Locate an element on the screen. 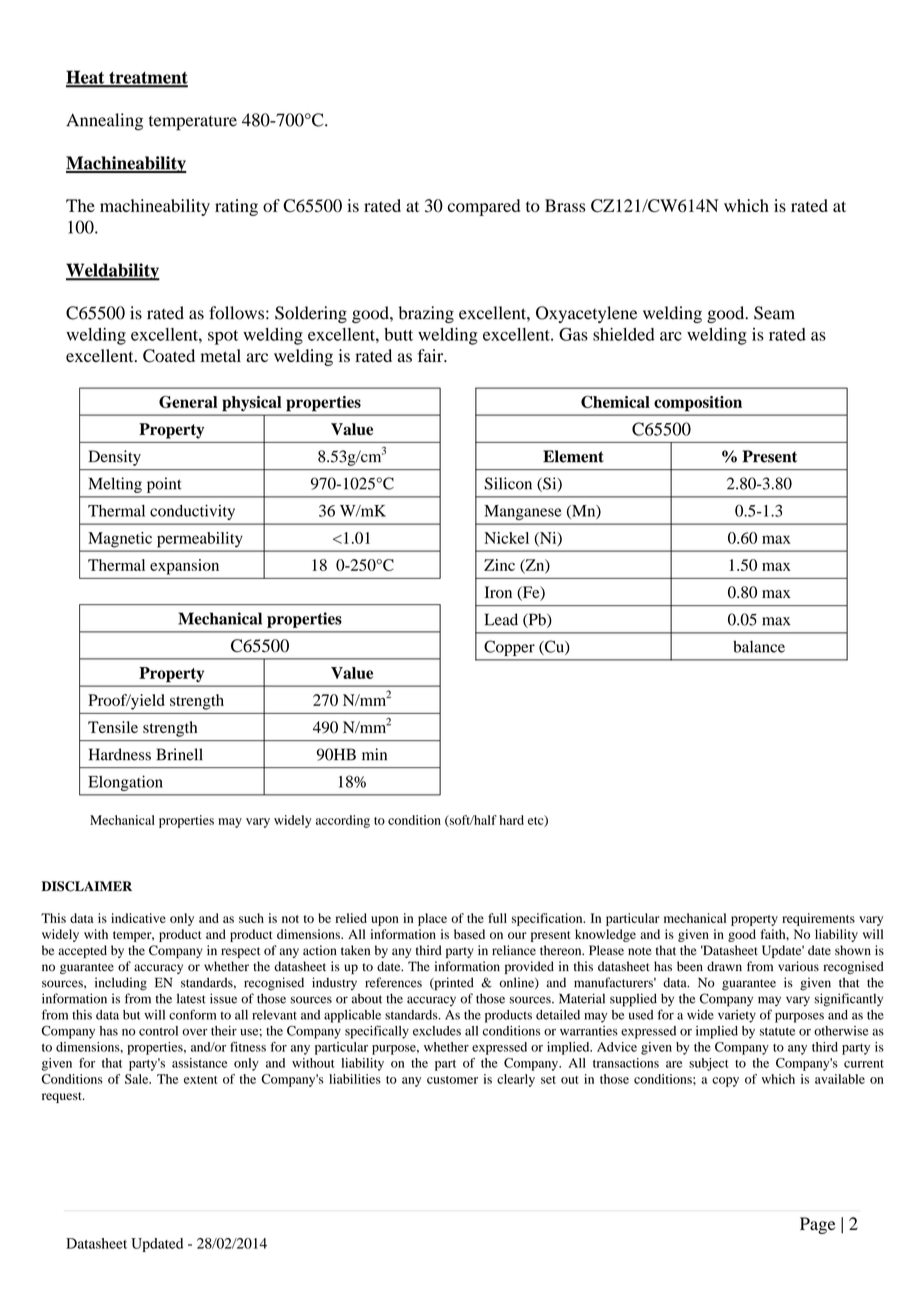 The image size is (924, 1308). balance is located at coordinates (759, 646).
